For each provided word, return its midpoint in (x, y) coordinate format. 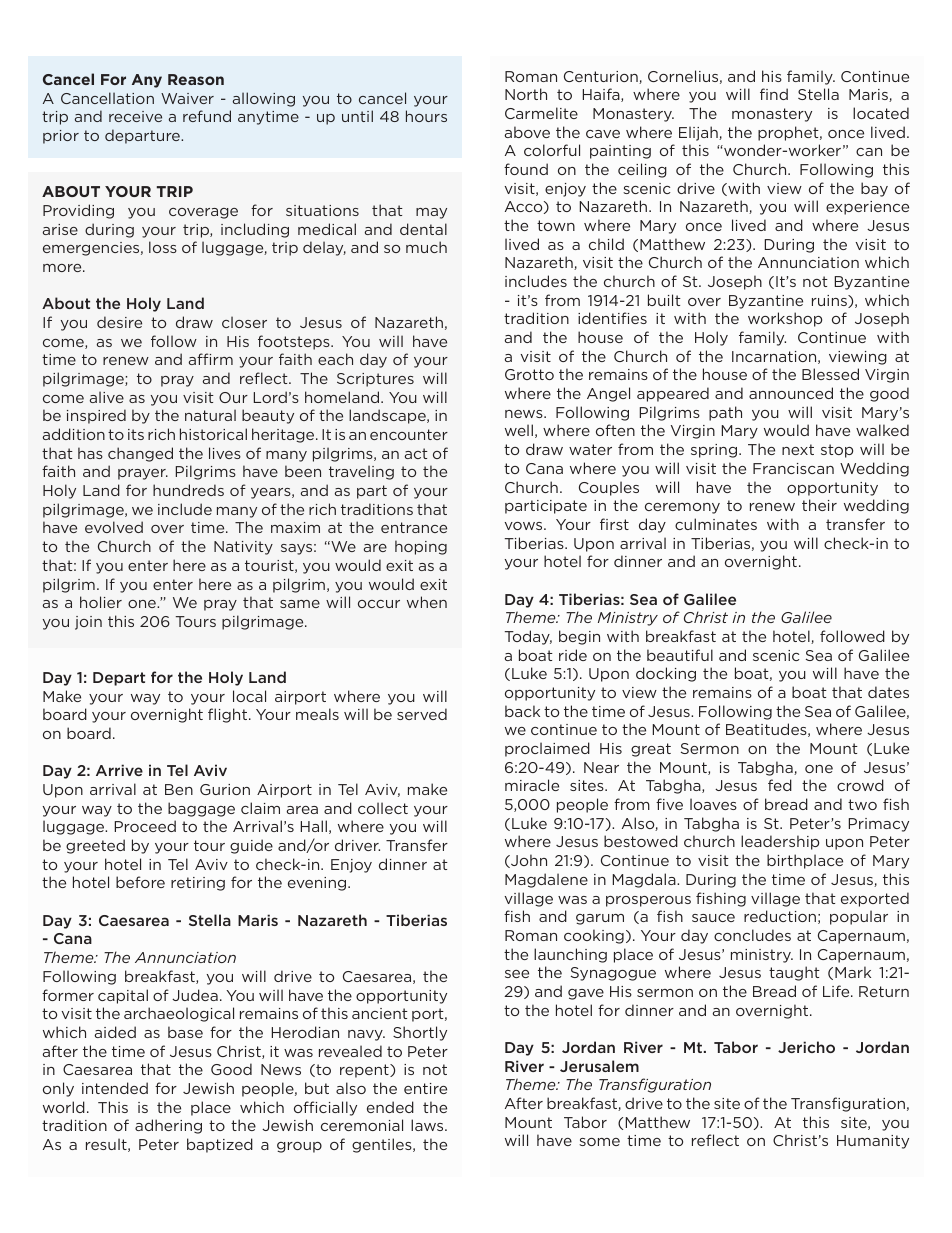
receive (135, 116)
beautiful (680, 655)
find (774, 94)
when (427, 602)
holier (101, 602)
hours (426, 116)
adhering (168, 1126)
